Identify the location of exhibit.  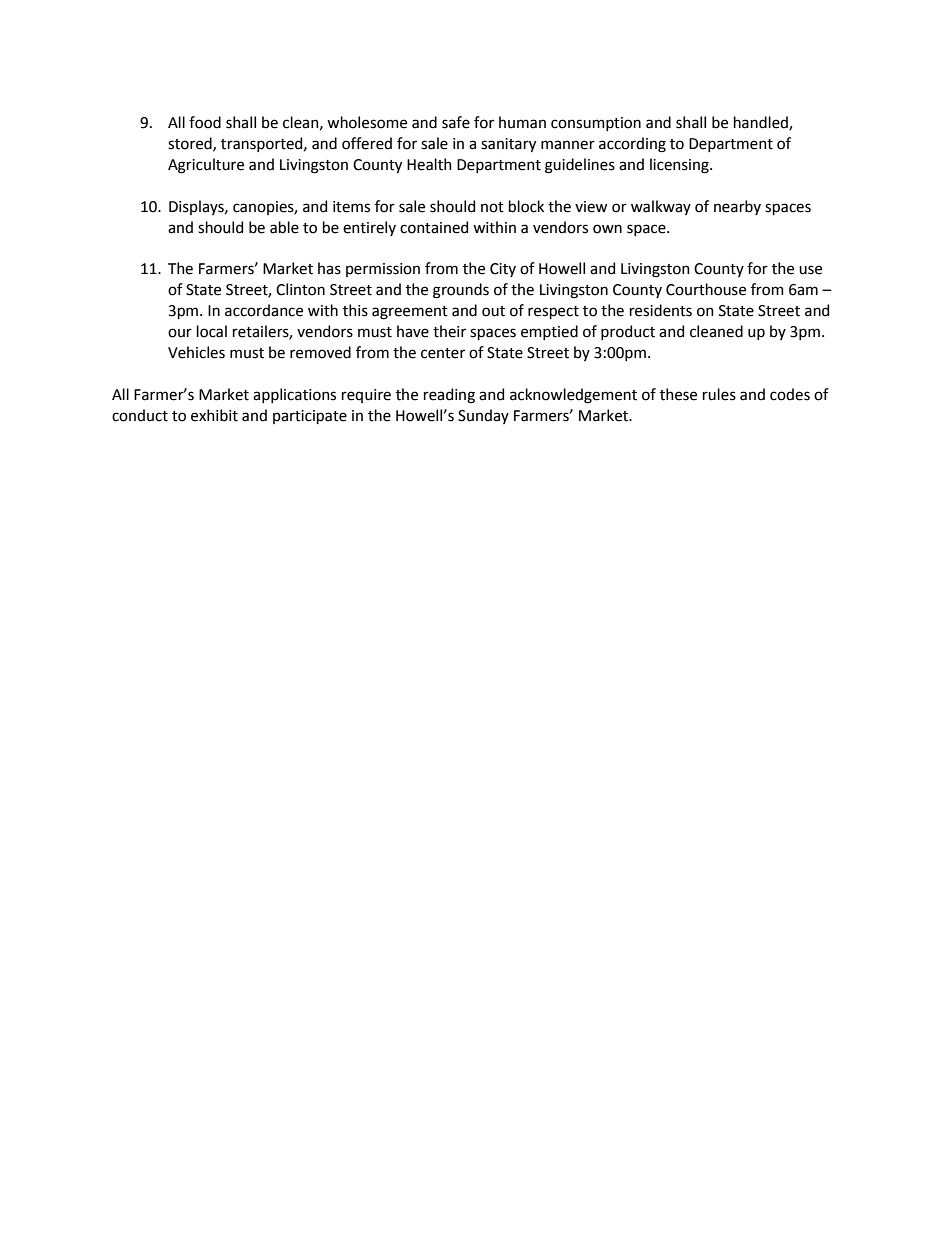
(214, 415).
